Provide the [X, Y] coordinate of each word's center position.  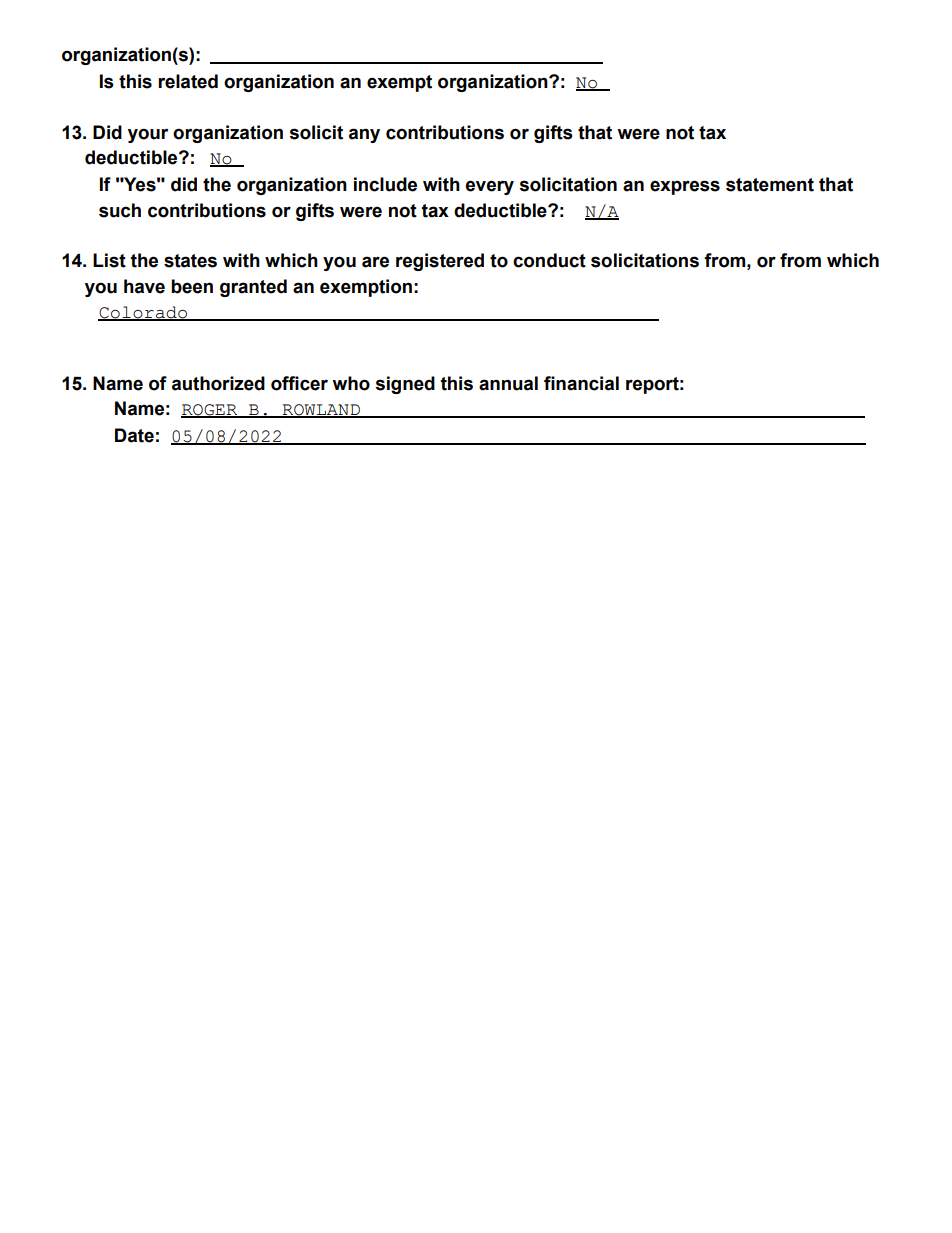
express [685, 187]
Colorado [144, 313]
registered [440, 262]
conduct [549, 260]
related [188, 81]
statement [770, 185]
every [490, 187]
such [120, 210]
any [364, 135]
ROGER [210, 411]
